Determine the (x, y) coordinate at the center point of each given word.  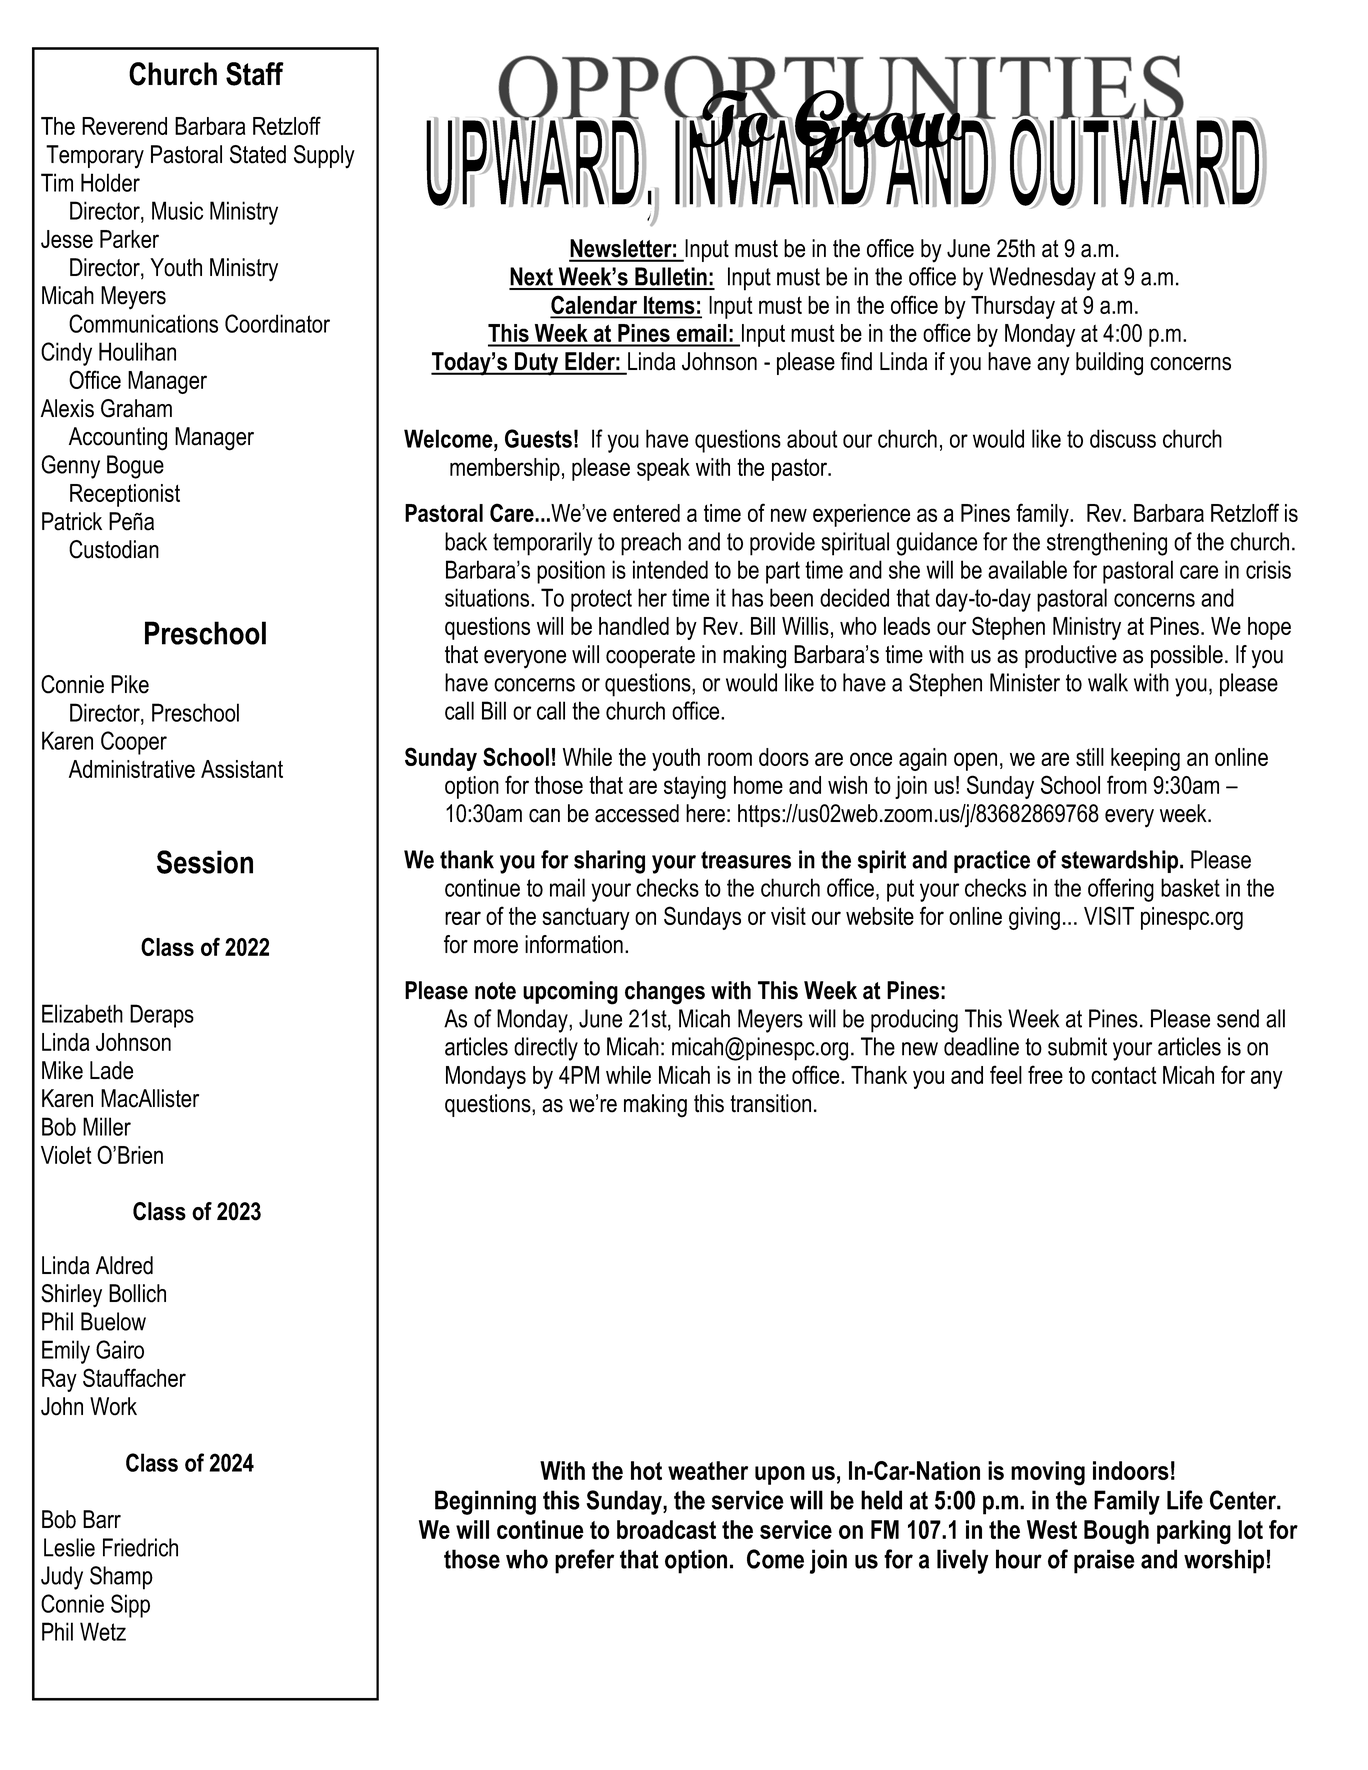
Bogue (135, 467)
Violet (66, 1155)
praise (1104, 1561)
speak (663, 469)
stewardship (1121, 861)
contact (1124, 1075)
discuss (1123, 438)
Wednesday (1042, 279)
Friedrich (140, 1547)
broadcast (666, 1529)
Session (205, 862)
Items (669, 306)
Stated (258, 154)
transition (770, 1103)
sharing (609, 862)
